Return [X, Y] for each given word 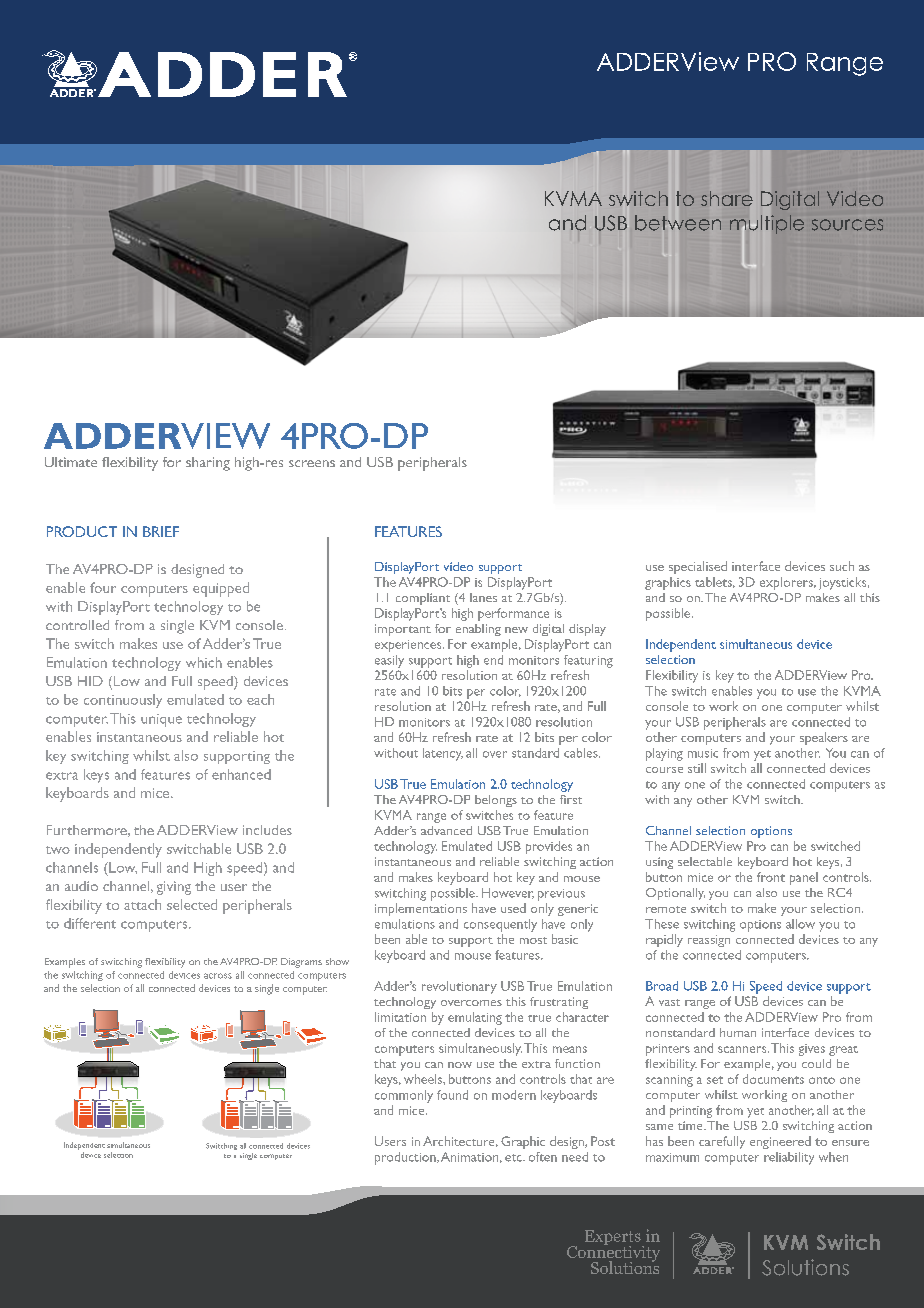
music [703, 753]
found [452, 1095]
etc [514, 1158]
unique [161, 720]
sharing [208, 464]
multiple [767, 226]
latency [443, 754]
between [678, 223]
